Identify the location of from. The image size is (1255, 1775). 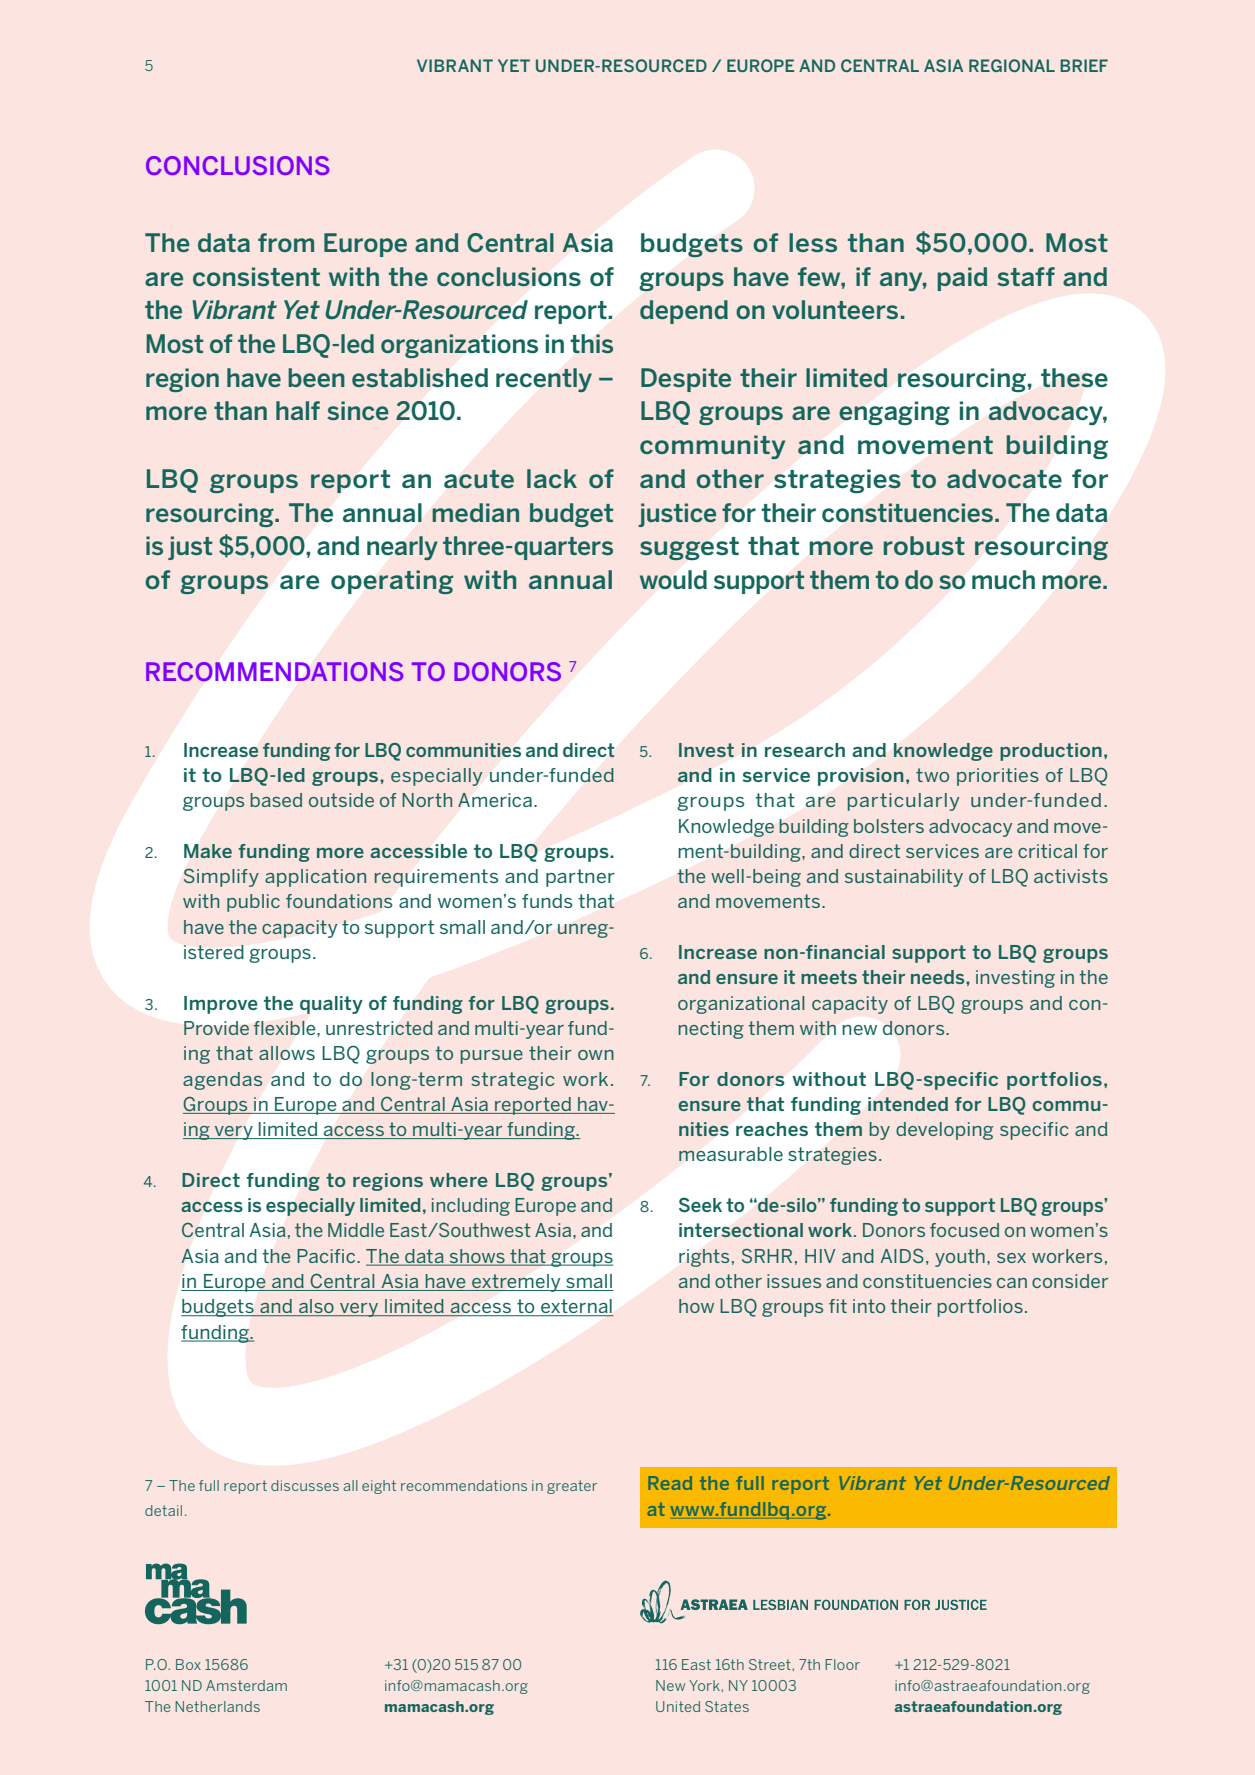
(286, 242).
